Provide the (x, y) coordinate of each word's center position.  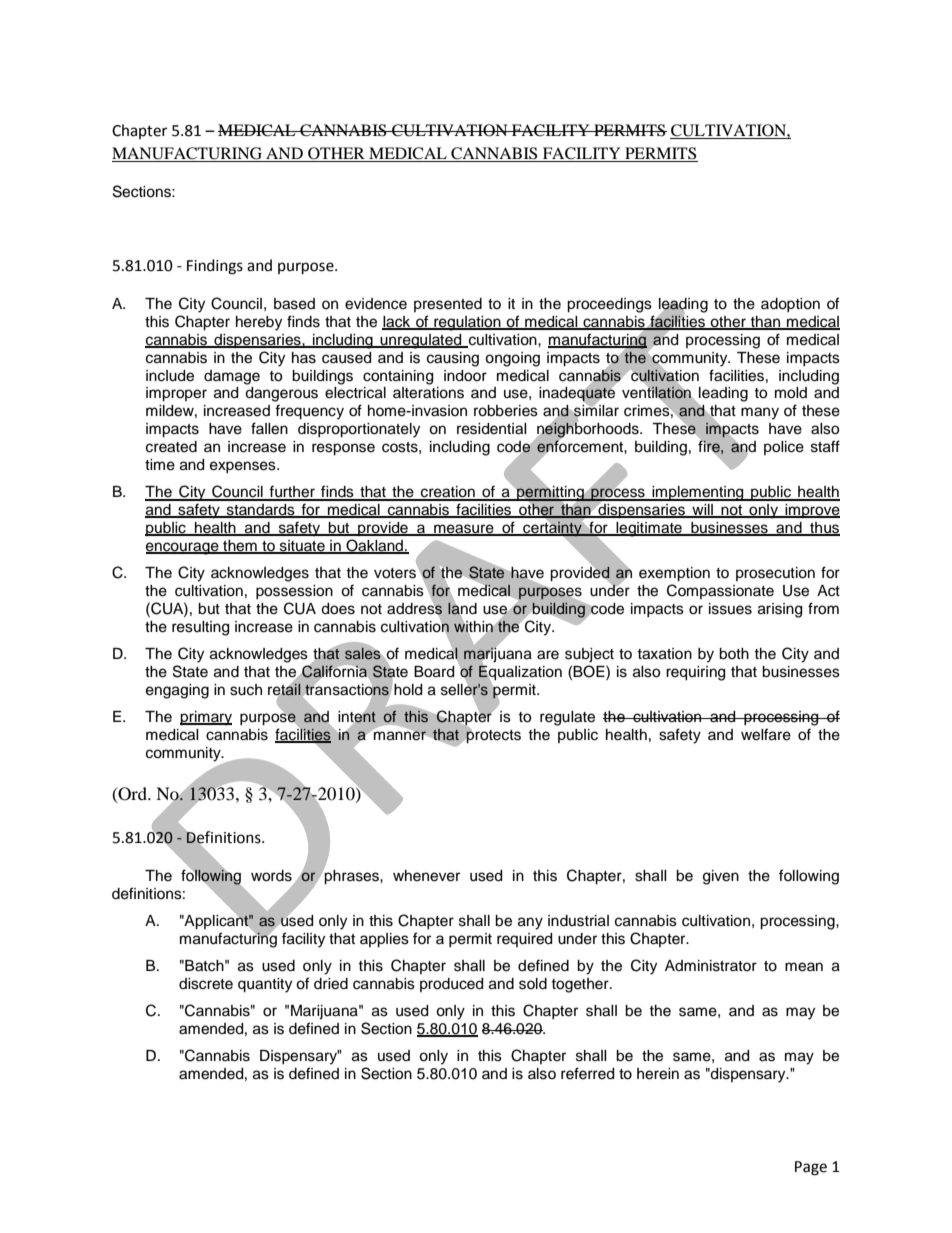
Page (811, 1168)
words (271, 876)
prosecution (775, 574)
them (240, 547)
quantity (265, 985)
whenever (426, 876)
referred (587, 1073)
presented (448, 305)
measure (464, 530)
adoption (790, 305)
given (721, 877)
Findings (215, 267)
